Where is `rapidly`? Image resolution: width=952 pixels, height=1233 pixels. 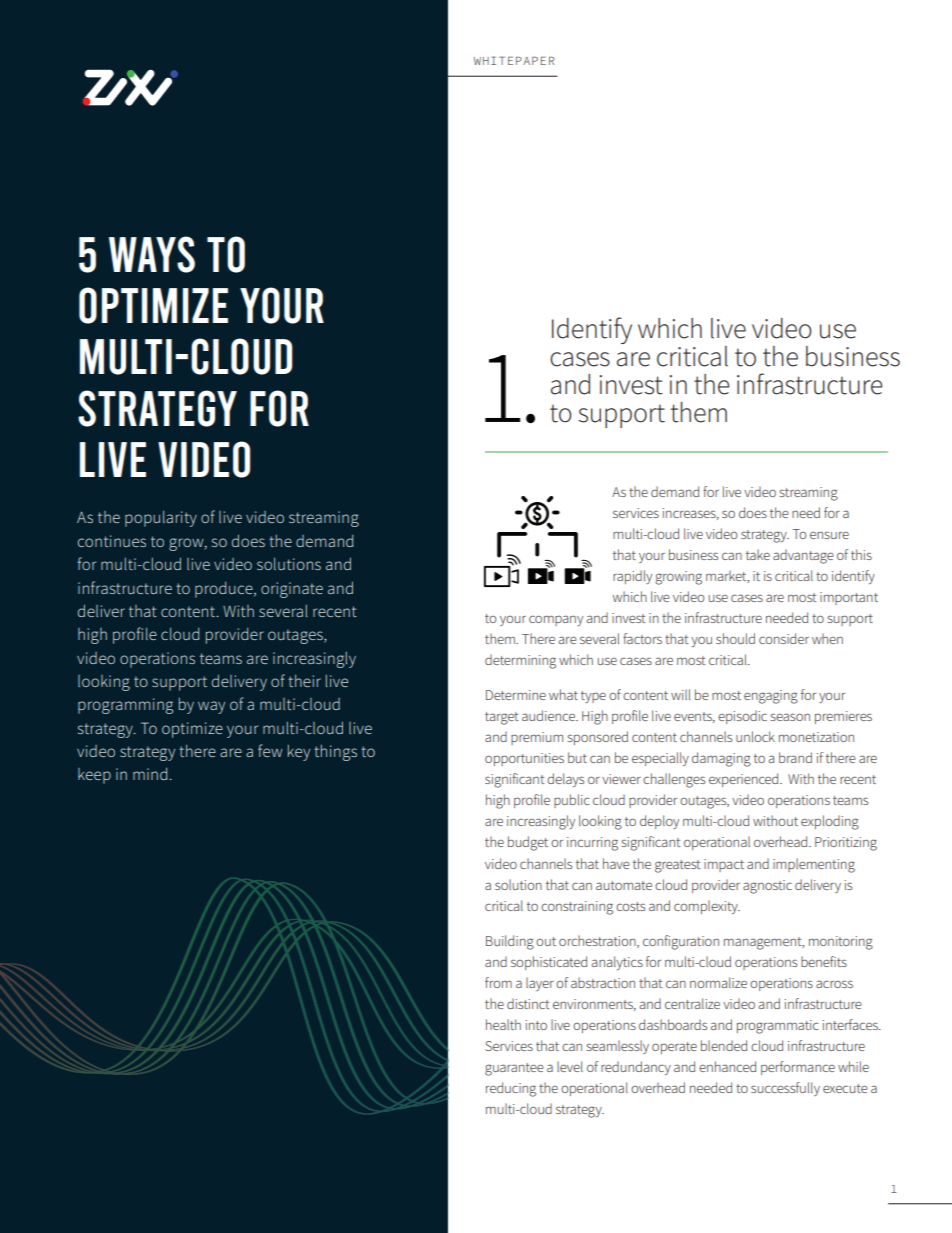
rapidly is located at coordinates (632, 577).
